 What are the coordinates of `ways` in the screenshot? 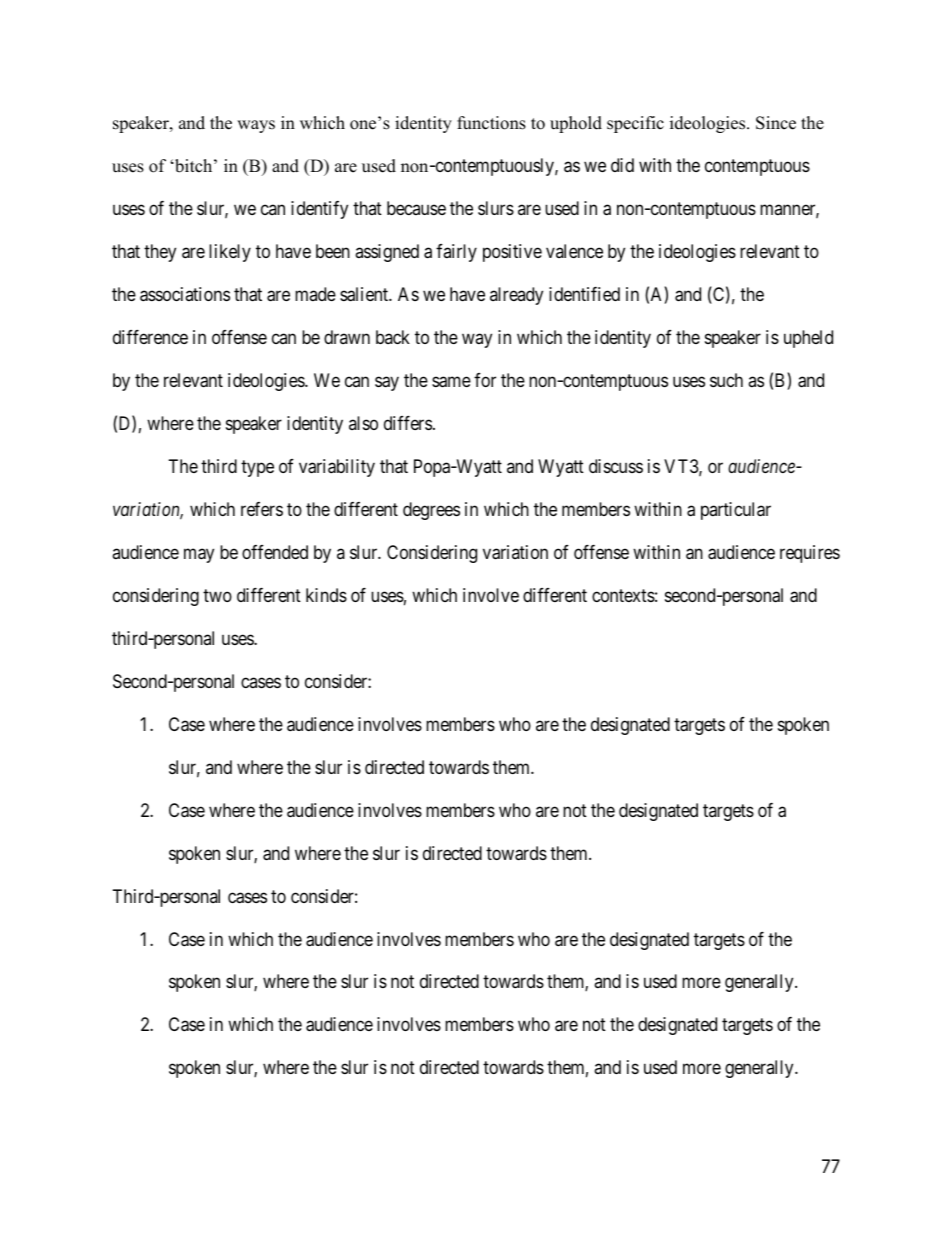 It's located at (256, 126).
